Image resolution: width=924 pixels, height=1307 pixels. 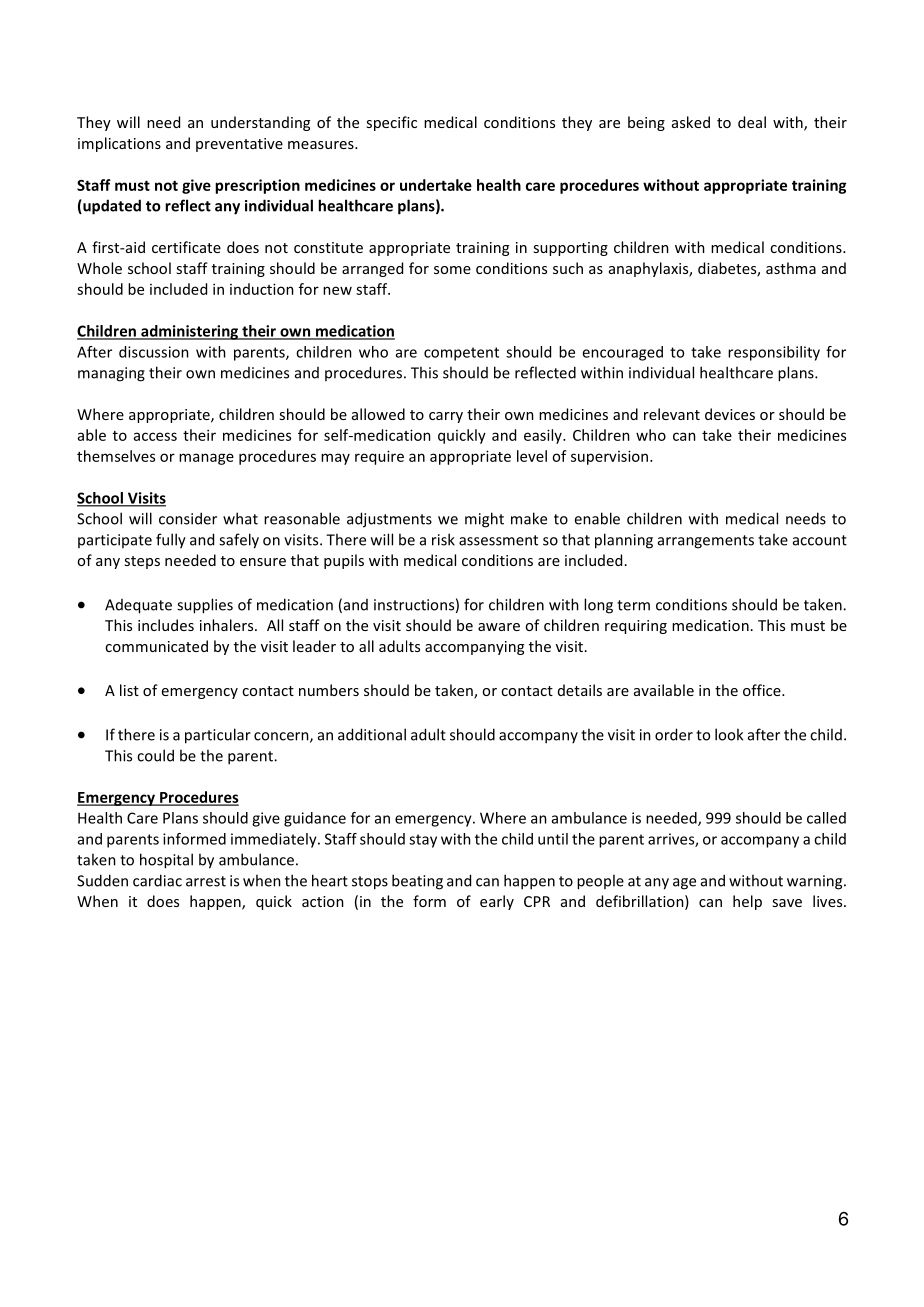 What do you see at coordinates (706, 542) in the screenshot?
I see `arrangements` at bounding box center [706, 542].
